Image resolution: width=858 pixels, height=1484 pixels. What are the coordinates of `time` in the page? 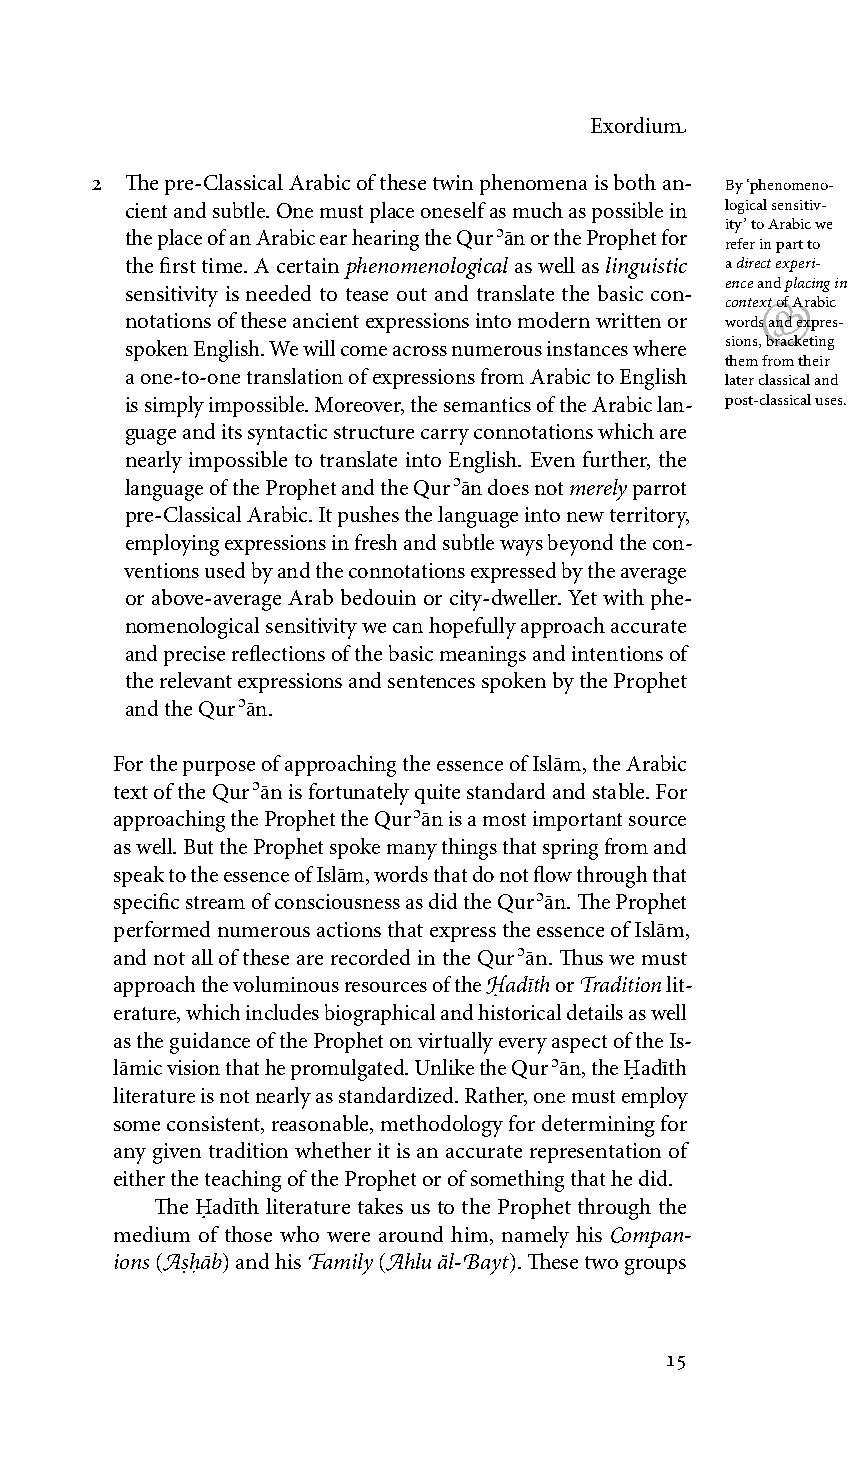 It's located at (223, 265).
